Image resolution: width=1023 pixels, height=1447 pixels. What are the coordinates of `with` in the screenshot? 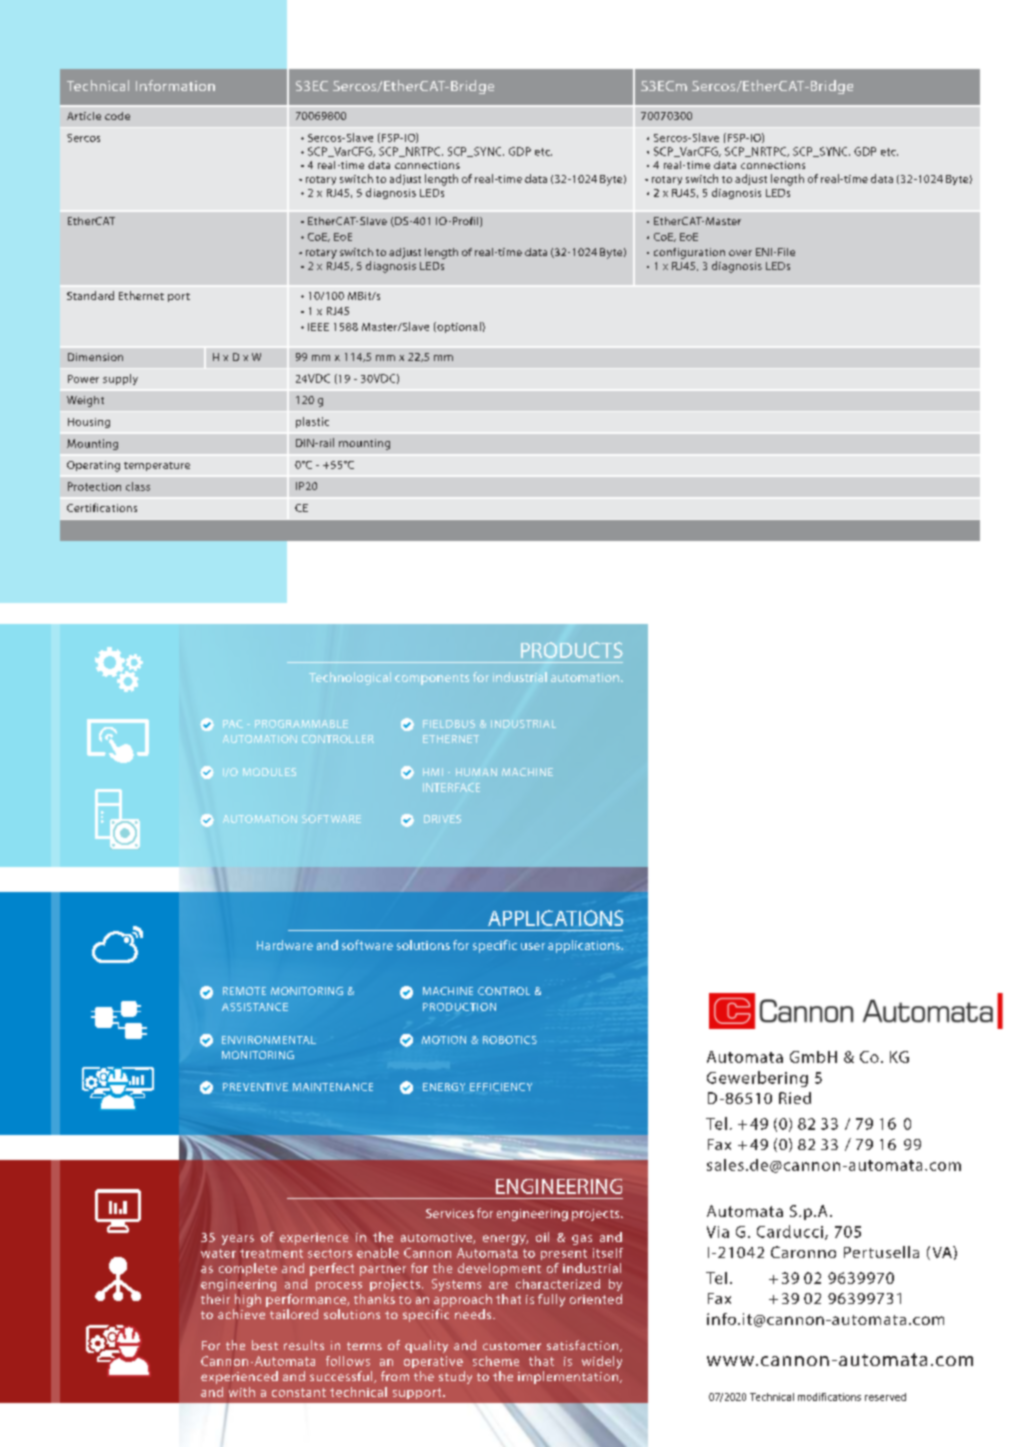 It's located at (242, 1392).
